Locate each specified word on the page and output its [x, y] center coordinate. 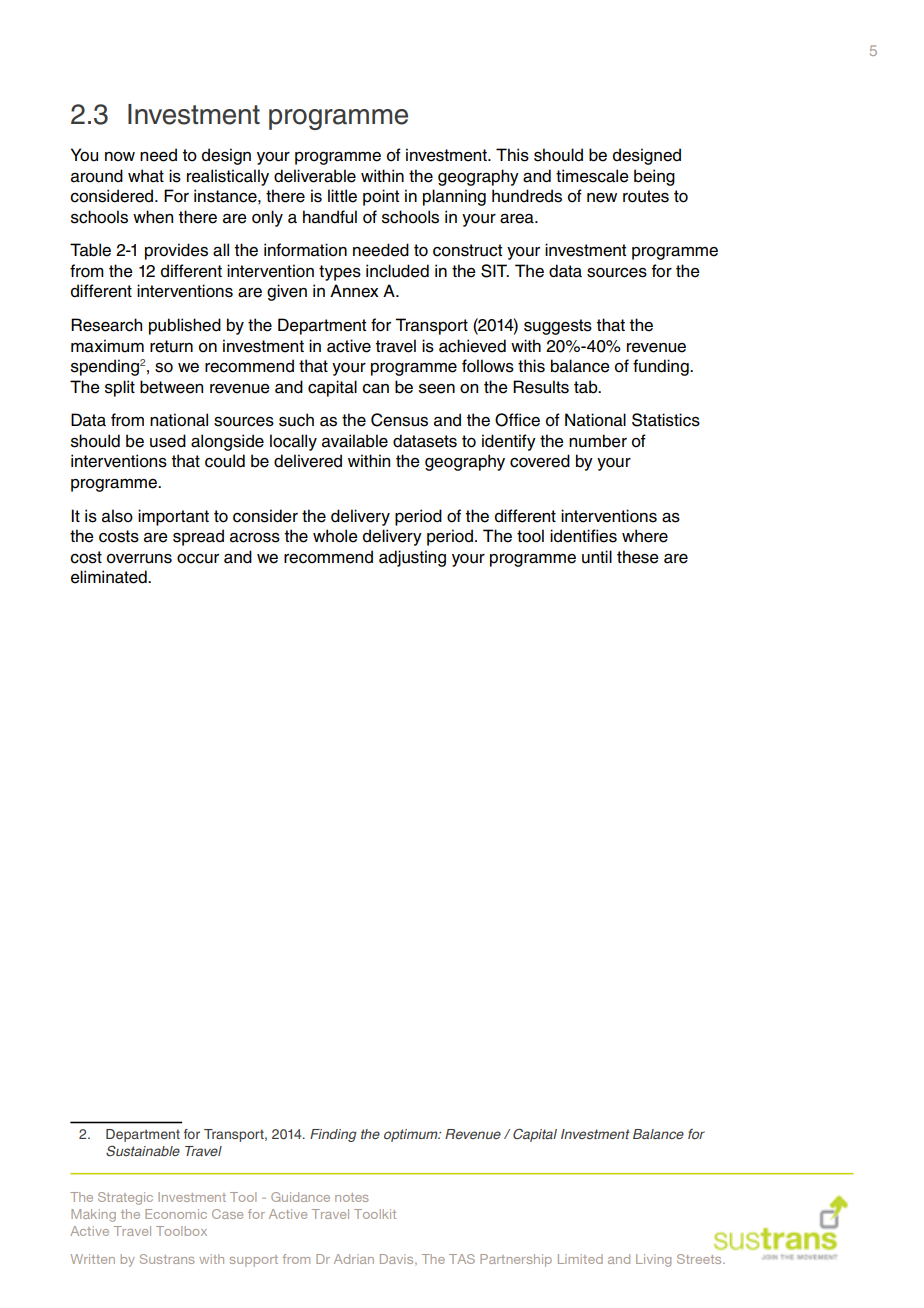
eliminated [110, 577]
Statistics [666, 420]
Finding [333, 1135]
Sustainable [143, 1150]
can [375, 389]
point [381, 197]
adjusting [412, 558]
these [638, 557]
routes [646, 196]
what [146, 176]
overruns [139, 559]
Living [653, 1260]
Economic [176, 1214]
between [171, 387]
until [597, 557]
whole [335, 536]
